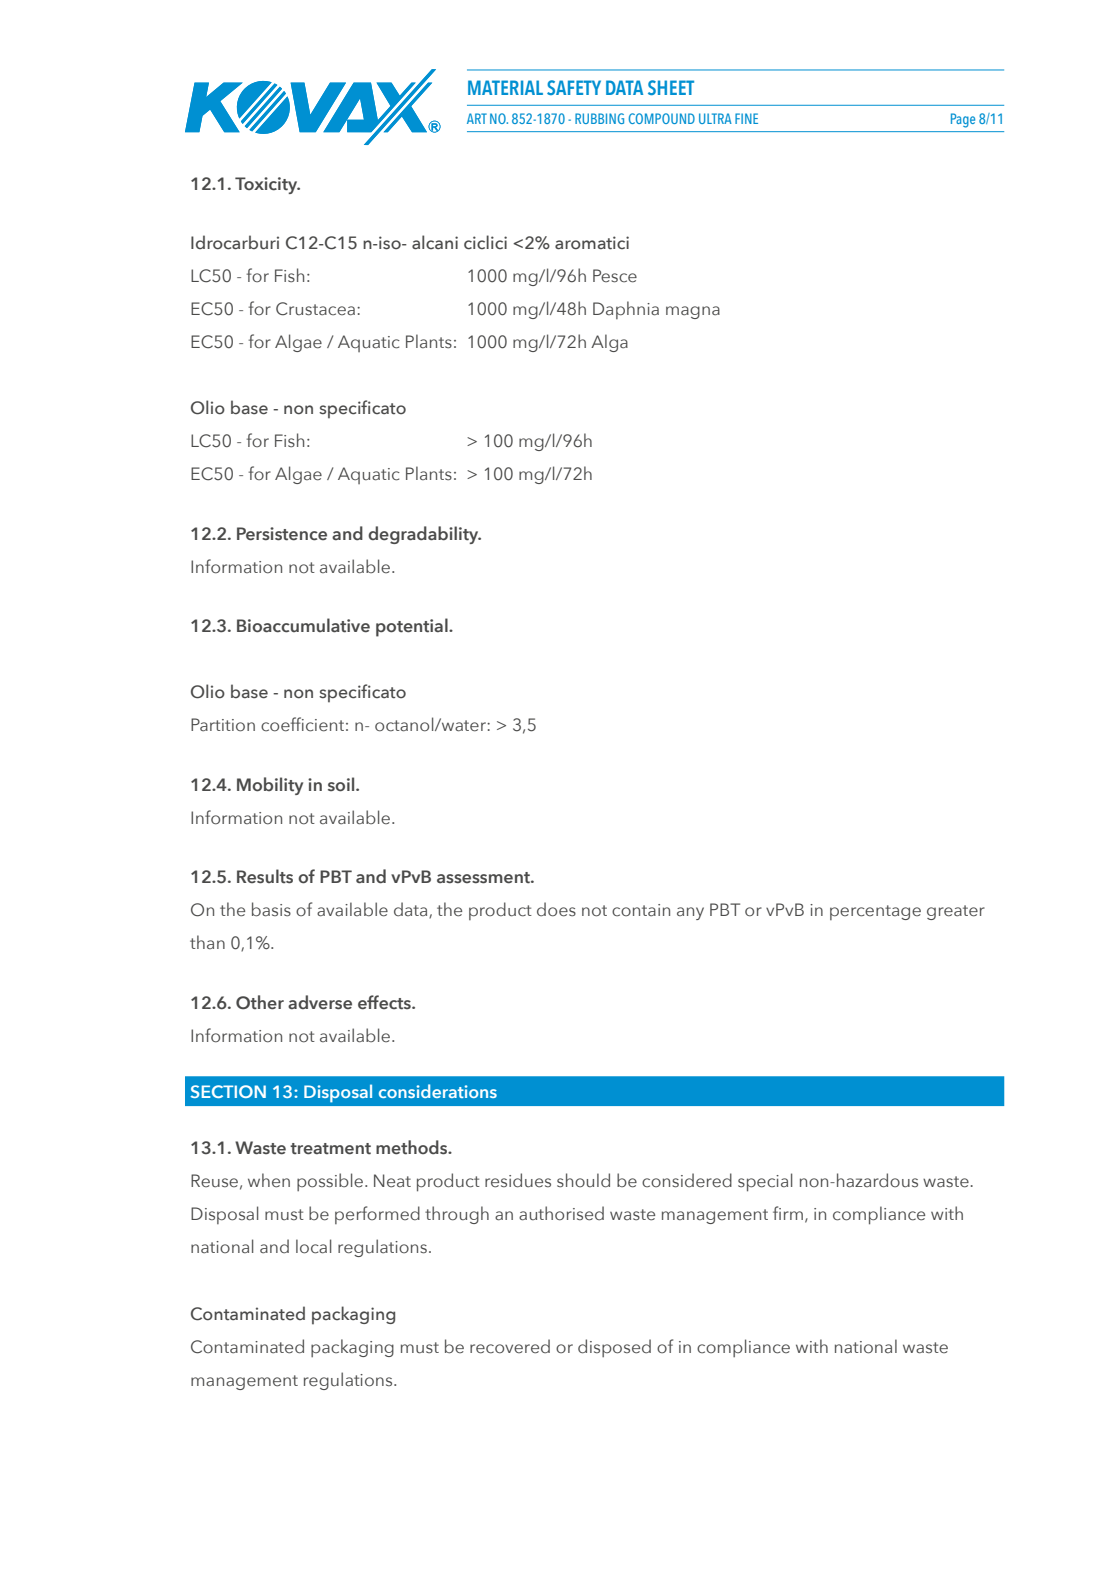 Image resolution: width=1110 pixels, height=1570 pixels. I want to click on Page, so click(963, 120).
